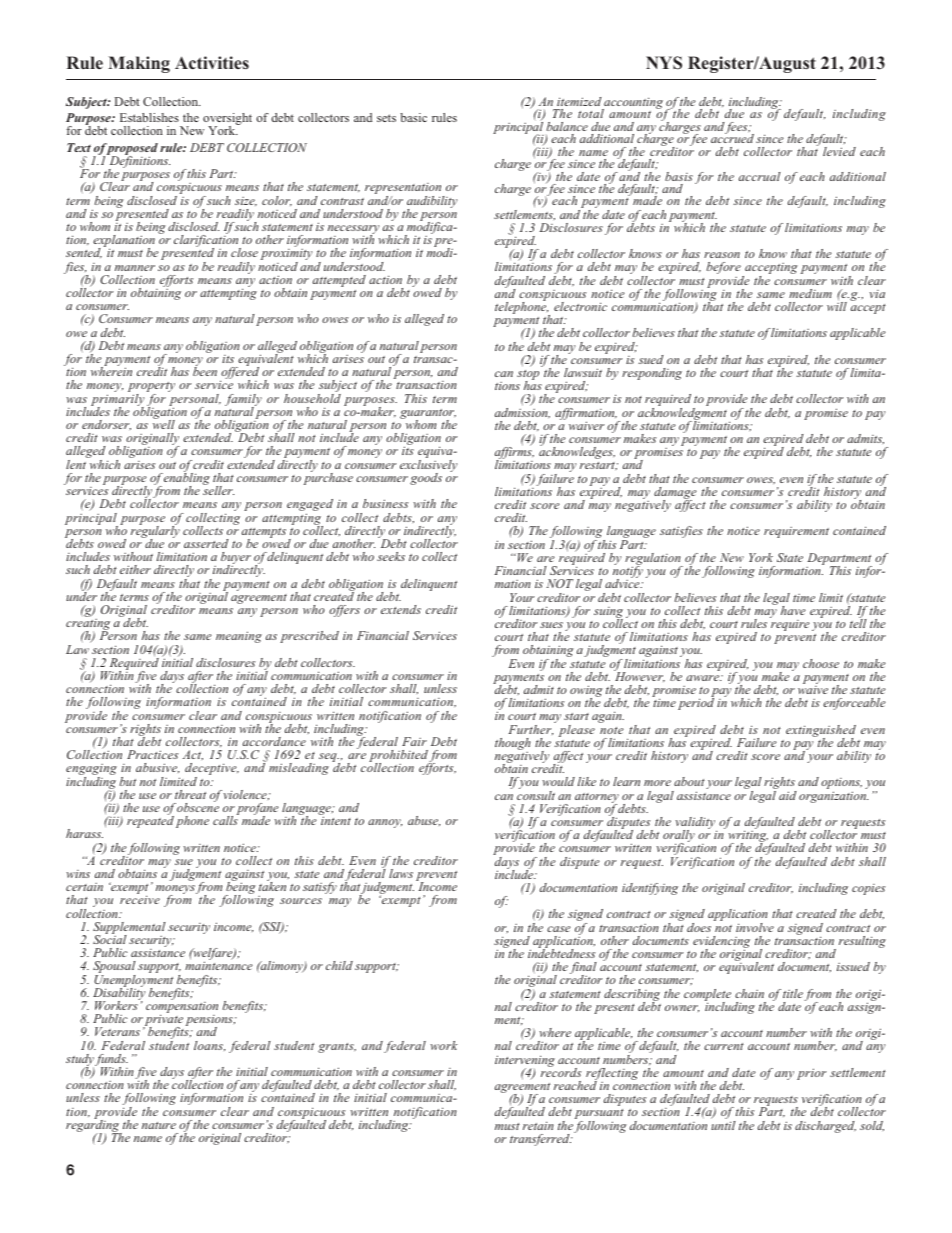 Image resolution: width=952 pixels, height=1233 pixels. What do you see at coordinates (135, 569) in the screenshot?
I see `either` at bounding box center [135, 569].
